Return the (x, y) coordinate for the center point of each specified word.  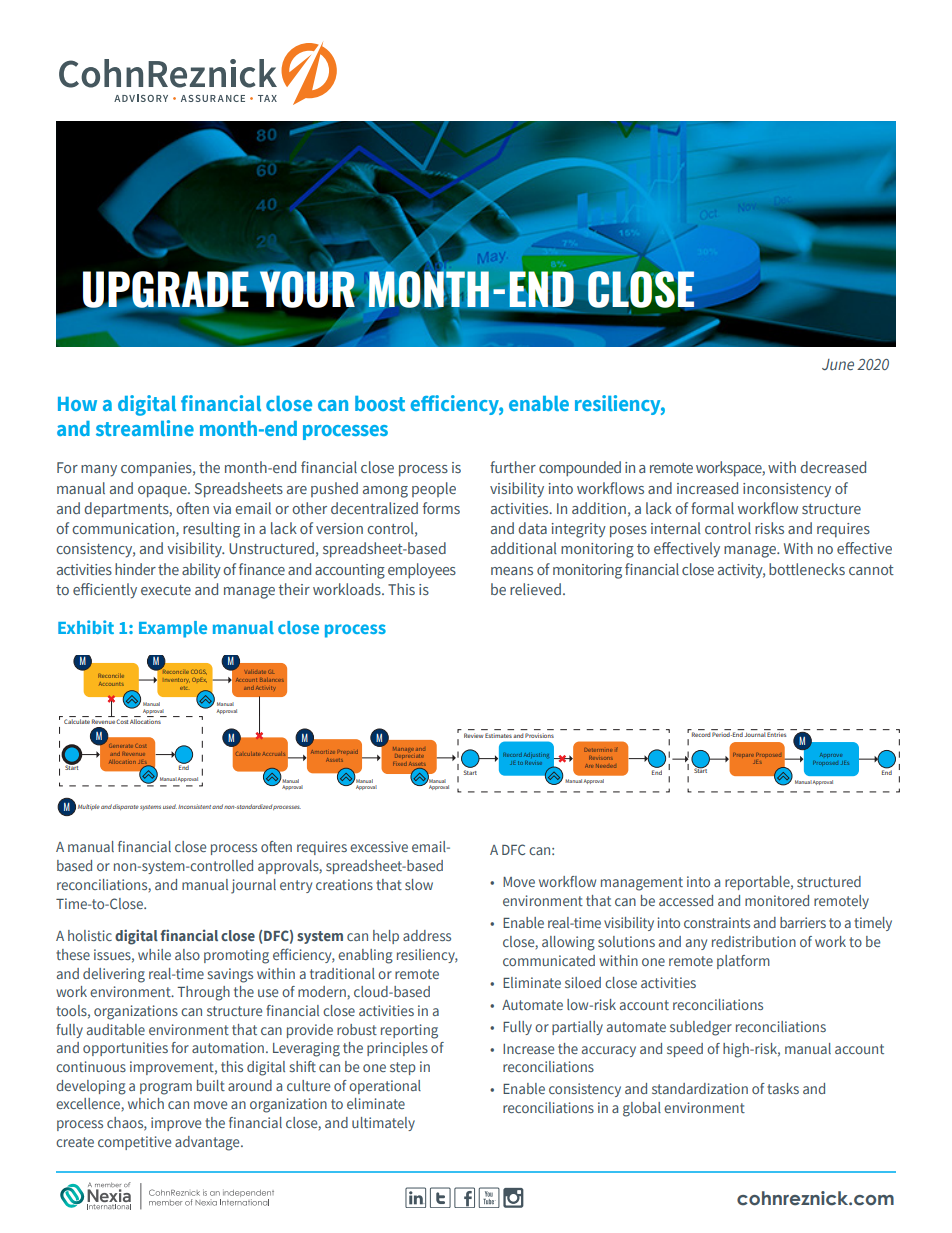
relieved (535, 589)
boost (380, 403)
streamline (145, 428)
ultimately (383, 1124)
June (838, 364)
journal (253, 886)
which (146, 1103)
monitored (777, 900)
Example (173, 629)
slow (419, 884)
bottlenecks (807, 569)
